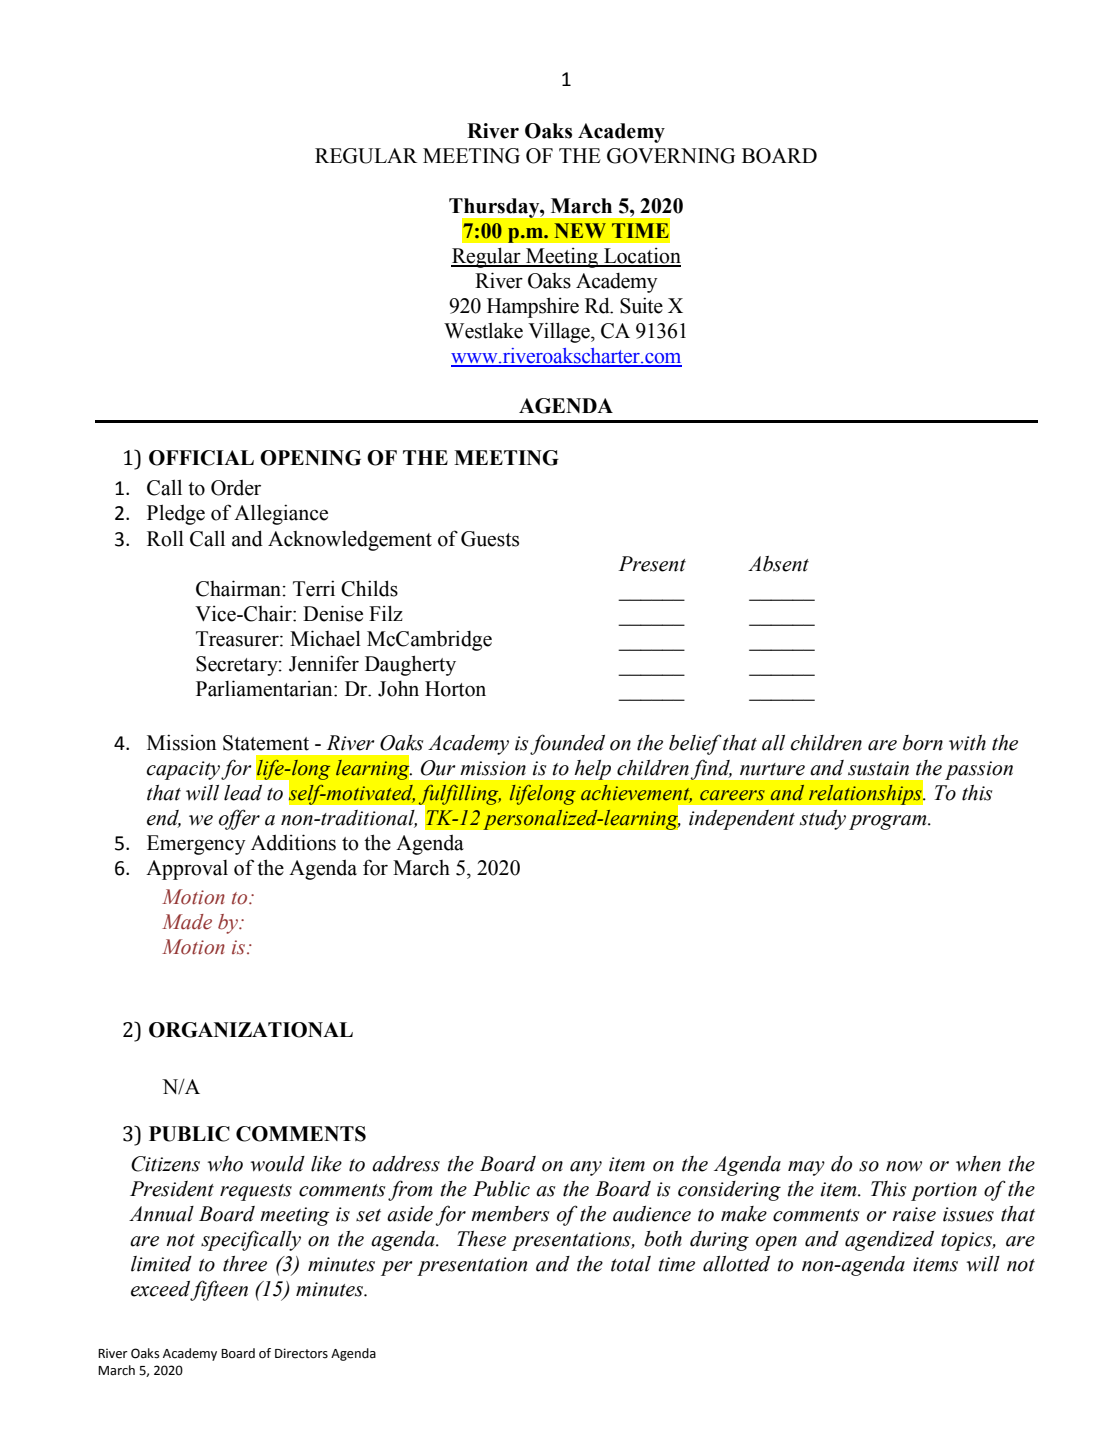  I want to click on Guests, so click(490, 539).
